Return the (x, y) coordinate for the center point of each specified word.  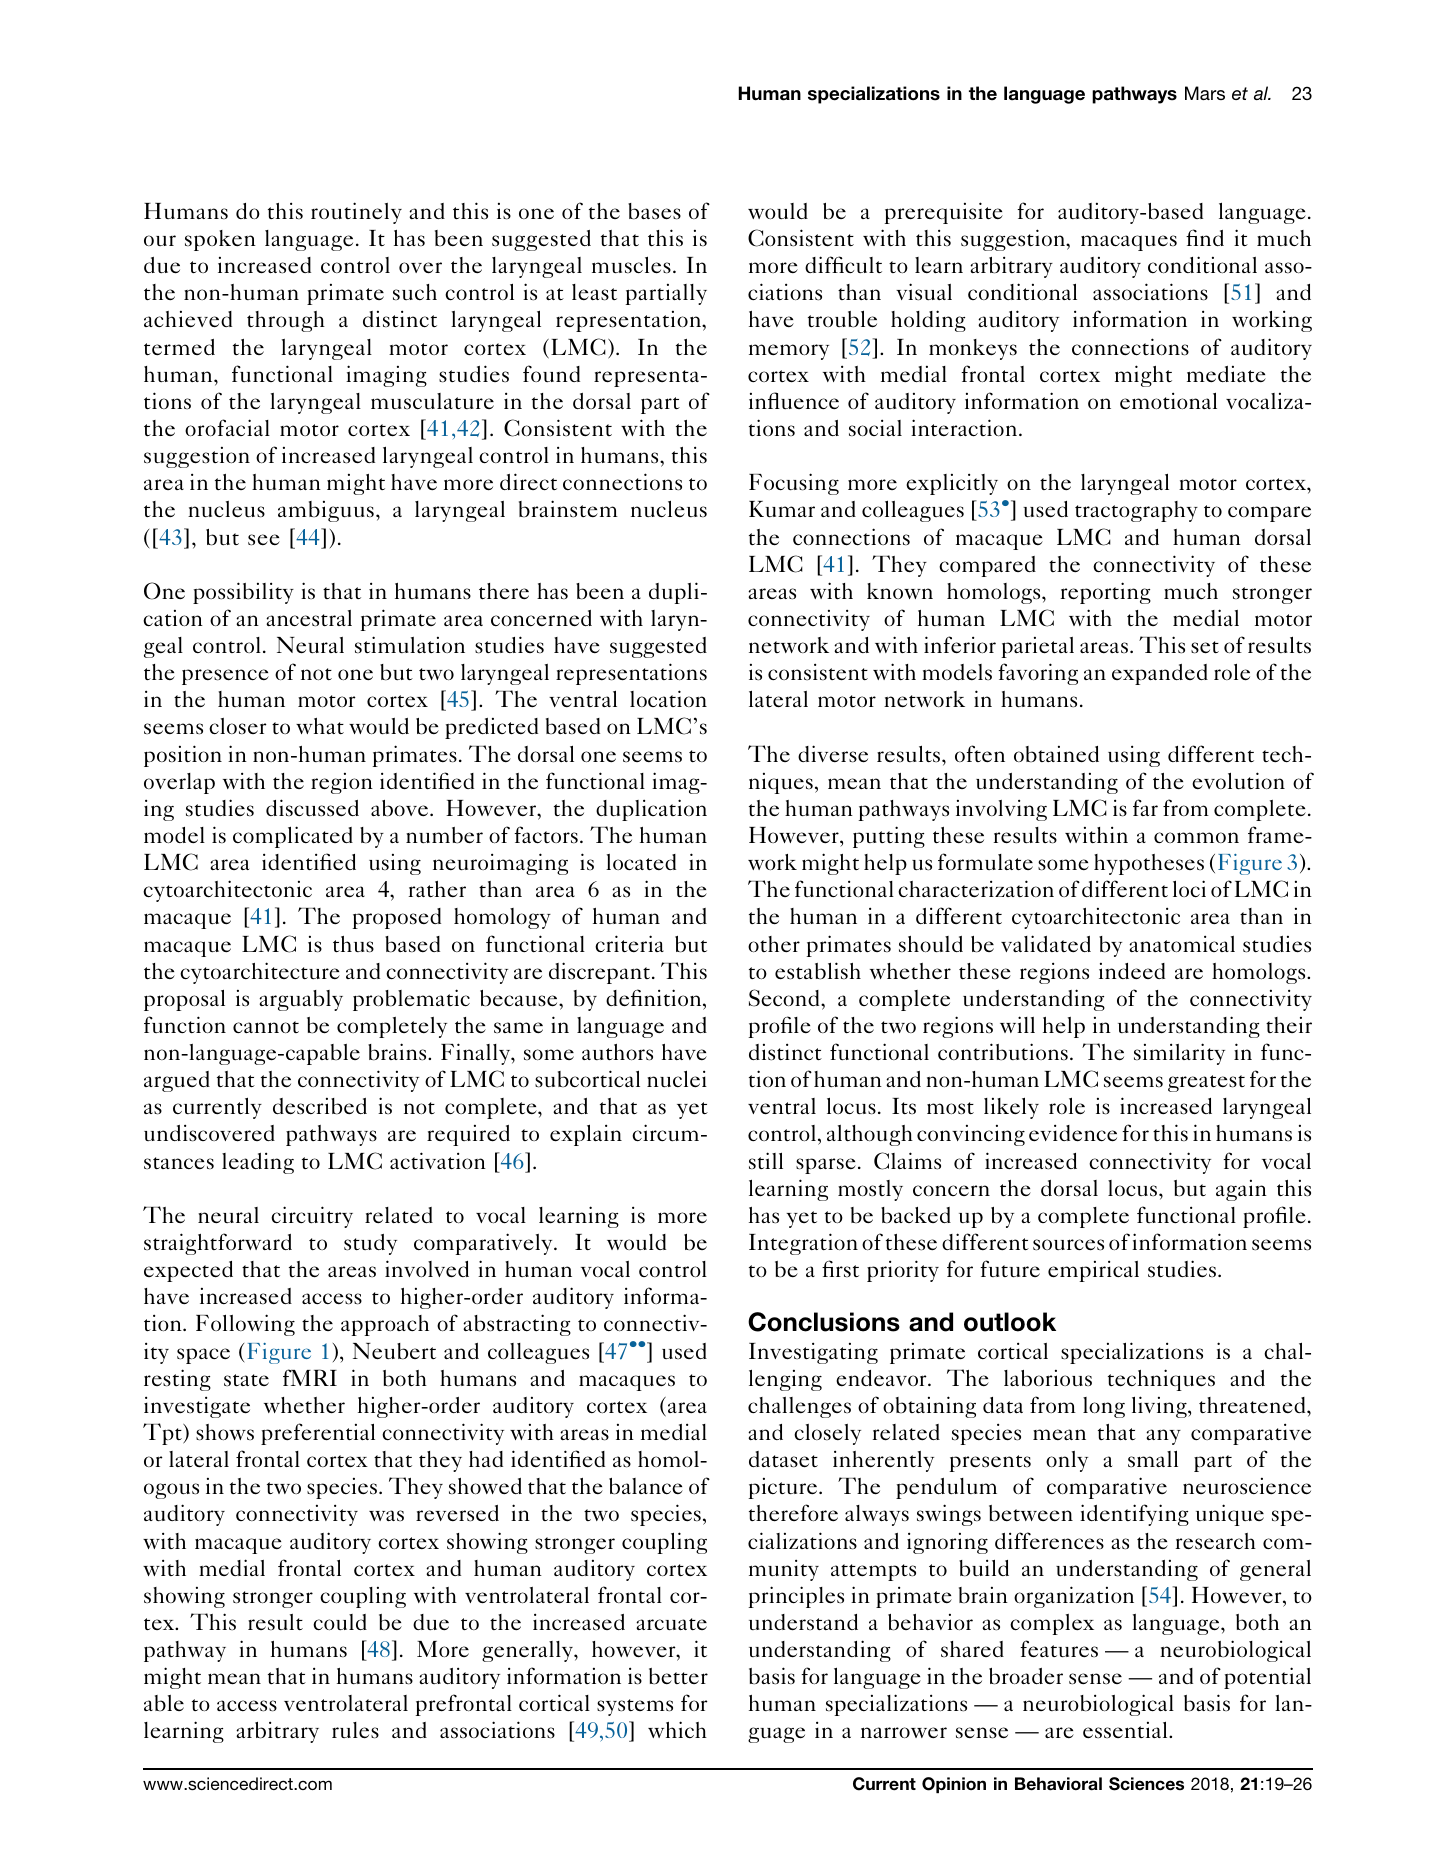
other (774, 944)
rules (355, 1730)
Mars (1205, 93)
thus (353, 944)
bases (654, 211)
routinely (356, 213)
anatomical (1182, 943)
